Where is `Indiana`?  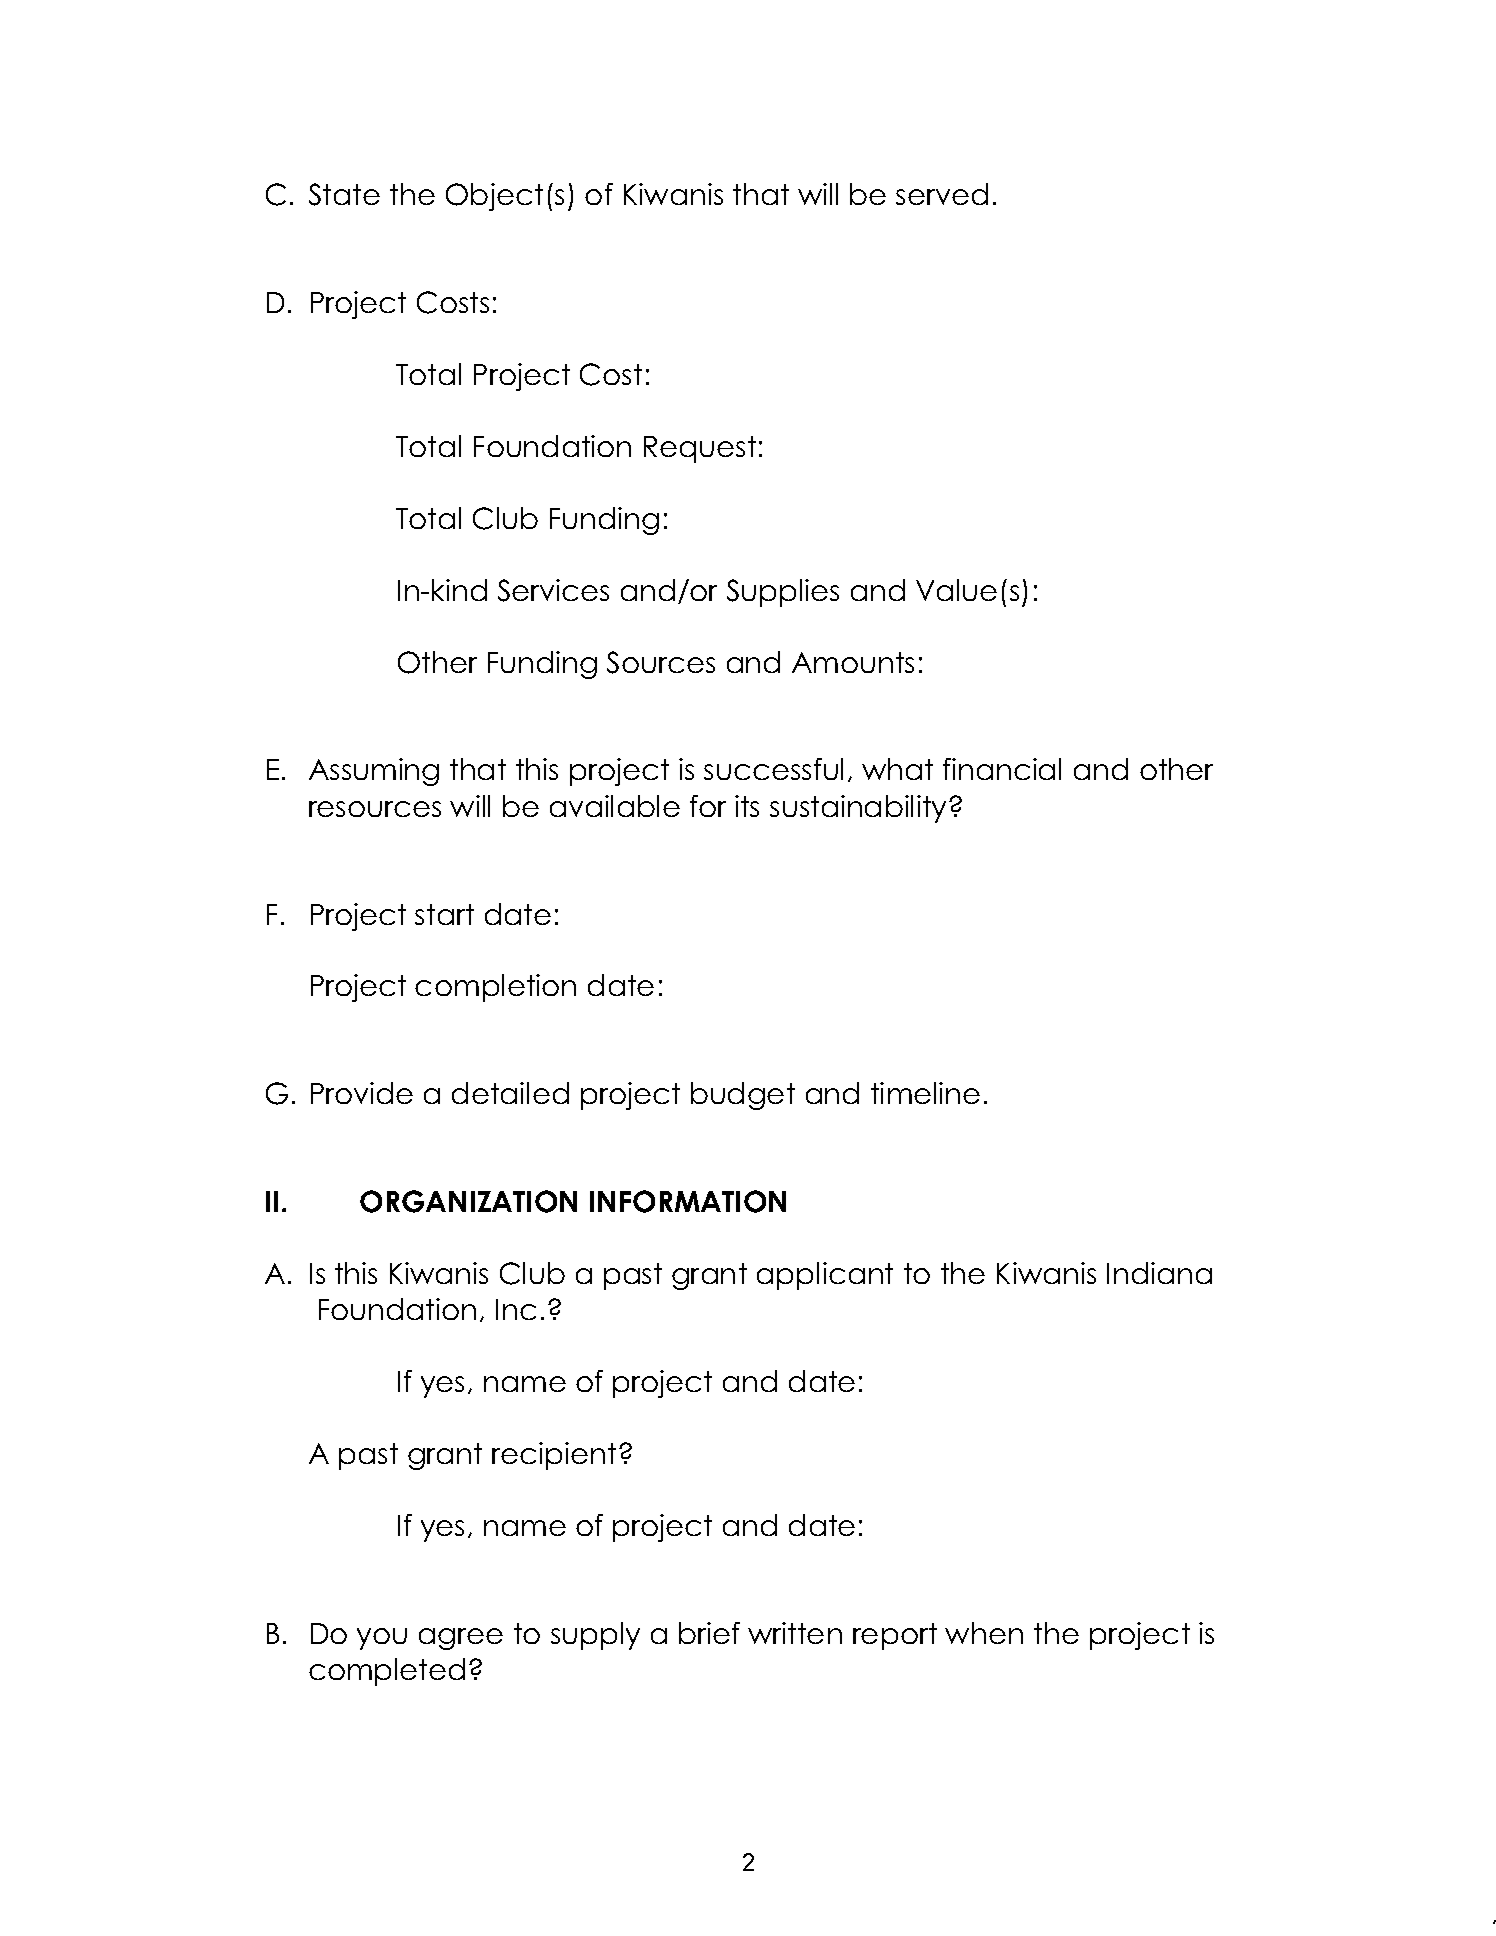 Indiana is located at coordinates (1159, 1273).
